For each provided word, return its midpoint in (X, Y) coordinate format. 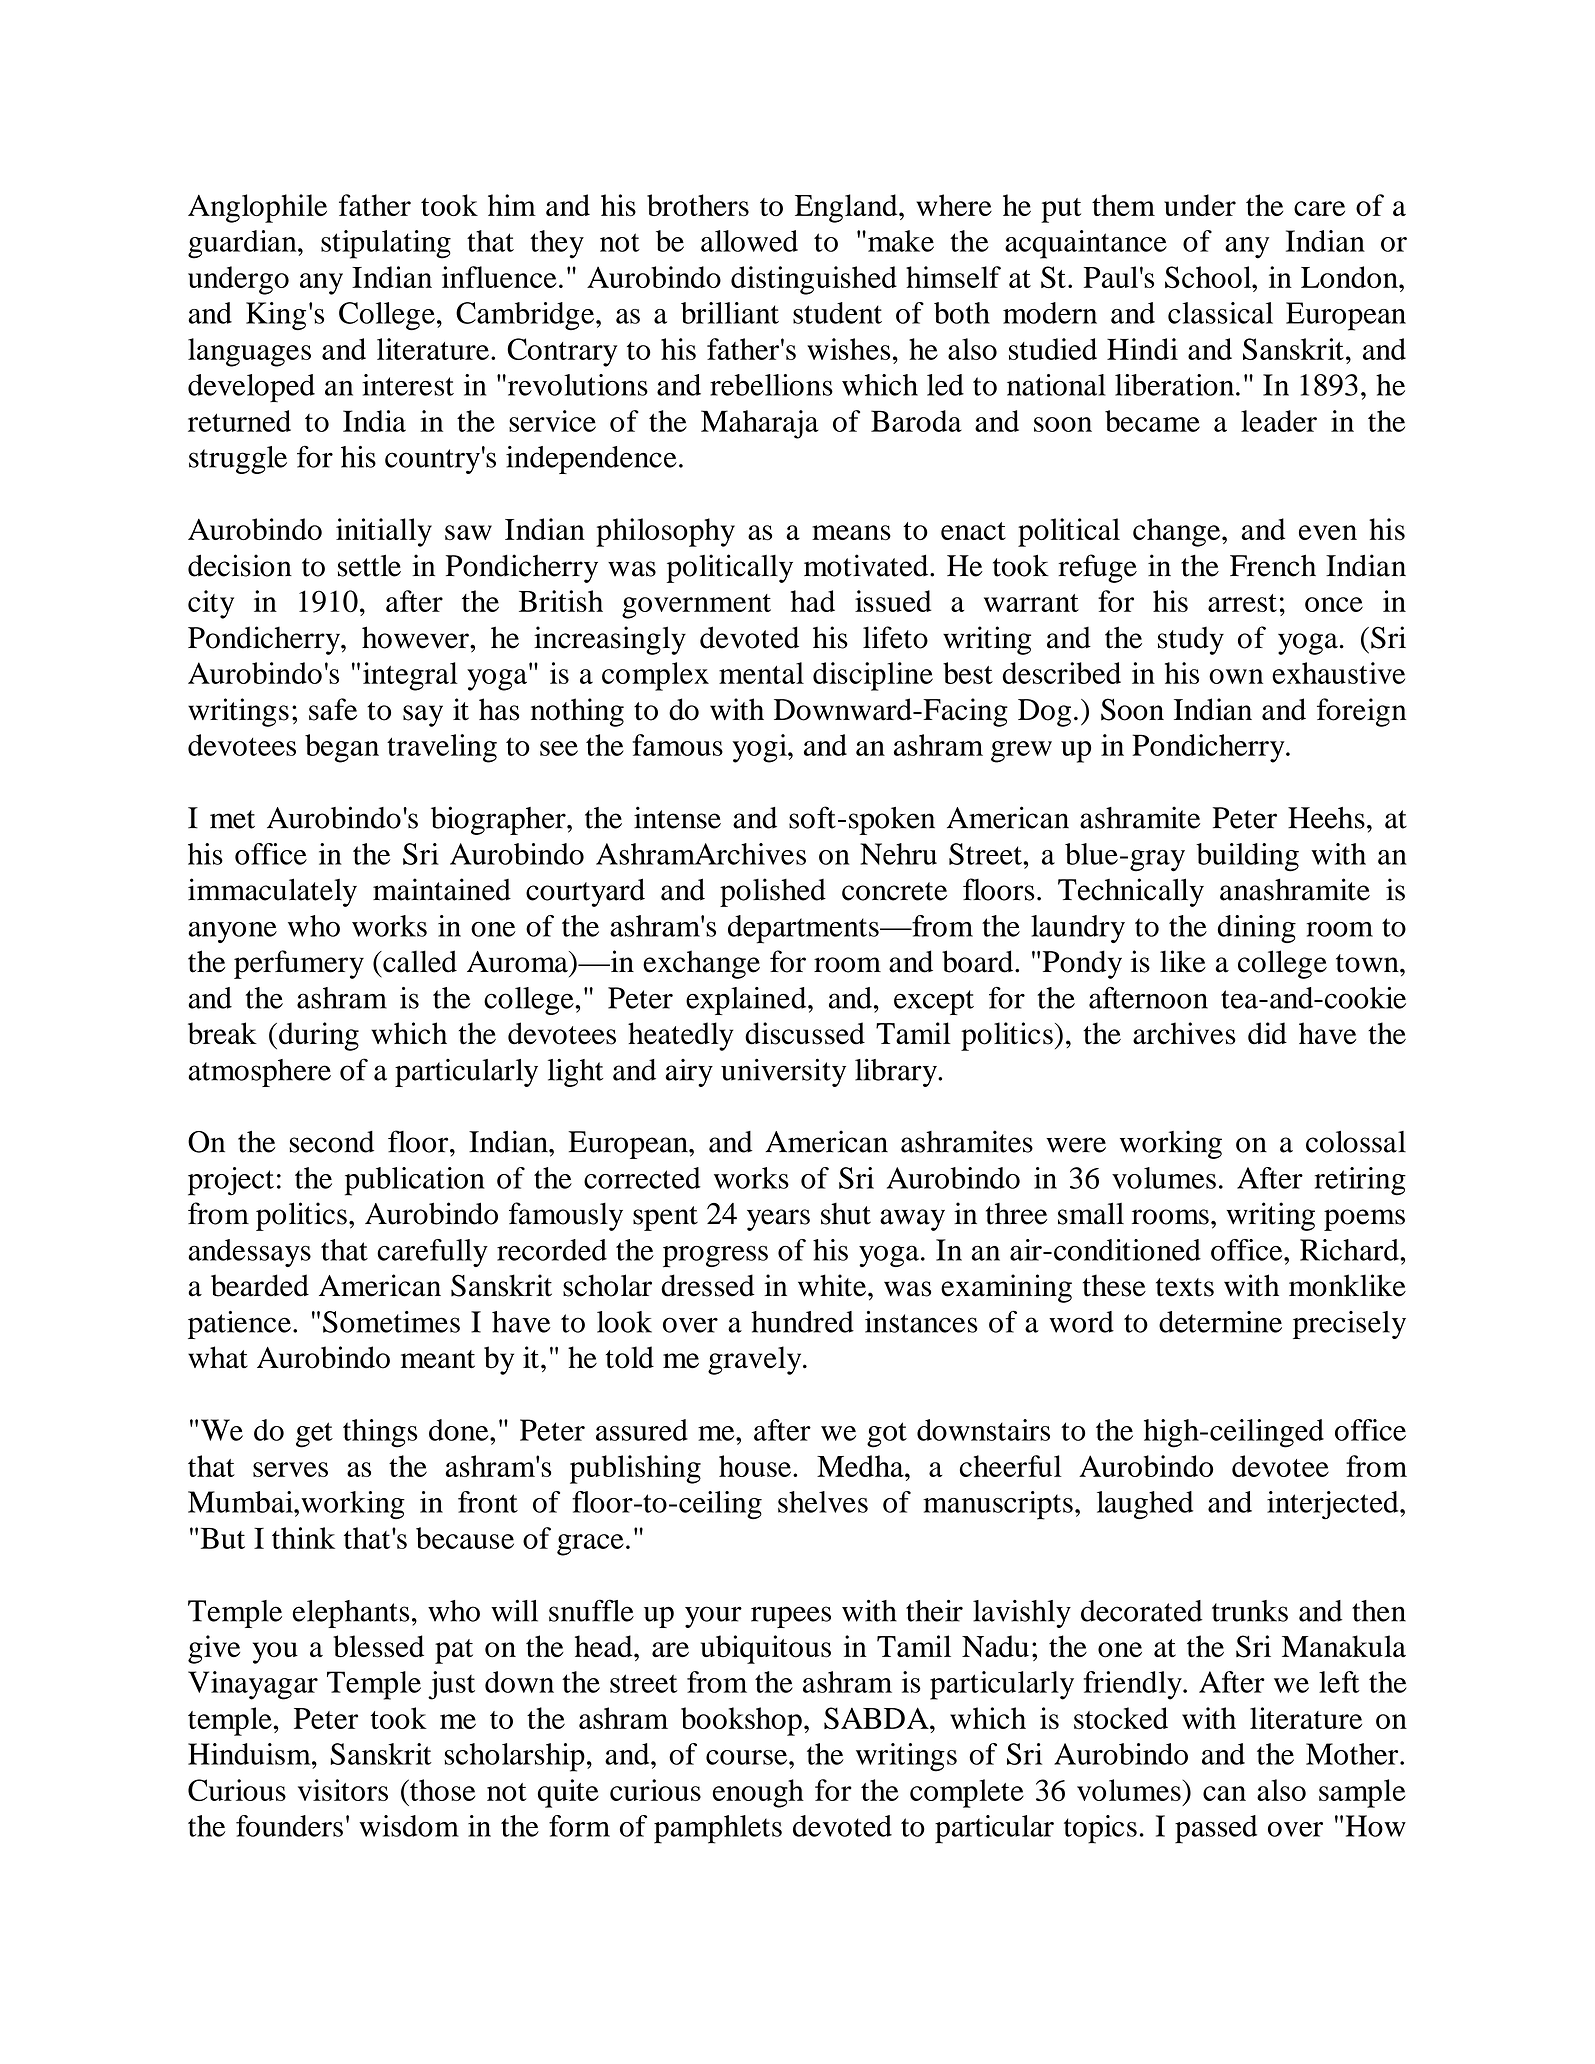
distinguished (814, 280)
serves (290, 1469)
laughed (1145, 1505)
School (1209, 277)
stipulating (386, 244)
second (331, 1142)
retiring (1360, 1181)
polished (773, 892)
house (755, 1466)
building (1247, 857)
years (778, 1220)
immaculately (272, 892)
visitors (343, 1790)
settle (369, 565)
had (813, 601)
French (1273, 565)
